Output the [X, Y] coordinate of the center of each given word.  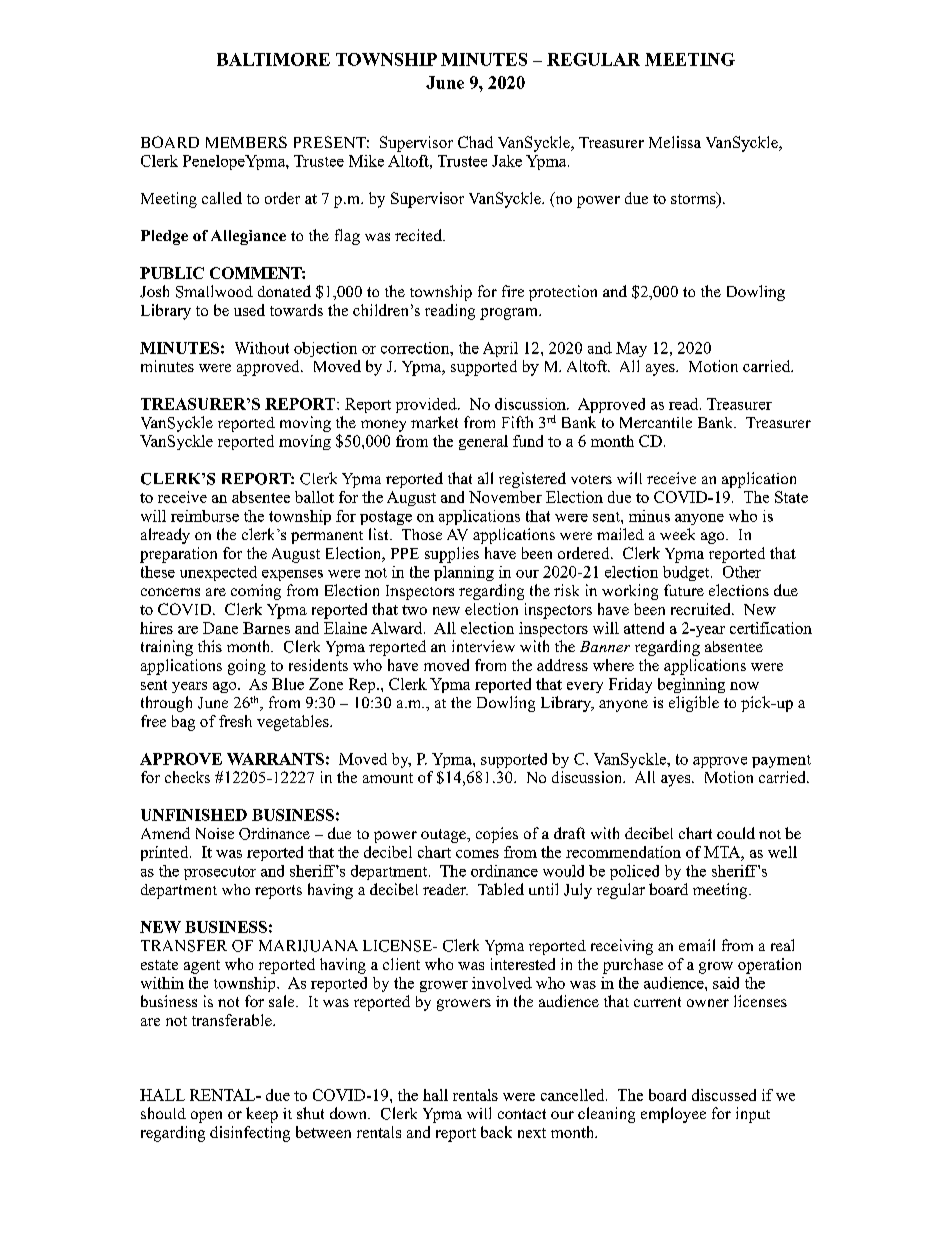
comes [477, 854]
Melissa [675, 142]
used [249, 310]
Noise [215, 833]
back [496, 1132]
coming [256, 592]
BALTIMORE [273, 59]
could [736, 833]
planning [464, 573]
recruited [702, 609]
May [631, 349]
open [206, 1117]
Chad [475, 142]
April [500, 349]
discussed [724, 1095]
